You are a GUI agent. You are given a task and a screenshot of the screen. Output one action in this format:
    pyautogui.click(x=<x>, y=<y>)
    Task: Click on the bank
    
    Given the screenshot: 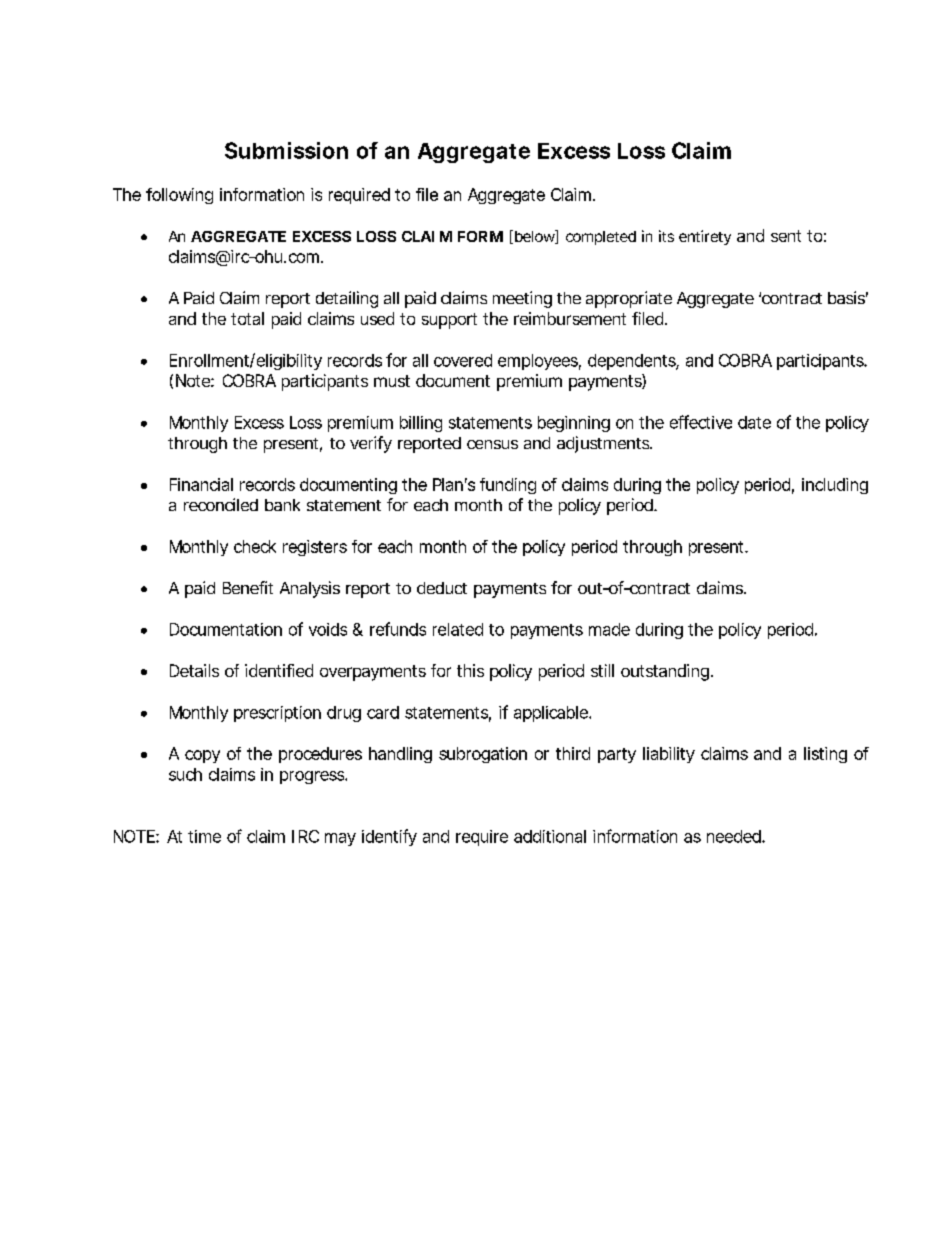 What is the action you would take?
    pyautogui.click(x=282, y=505)
